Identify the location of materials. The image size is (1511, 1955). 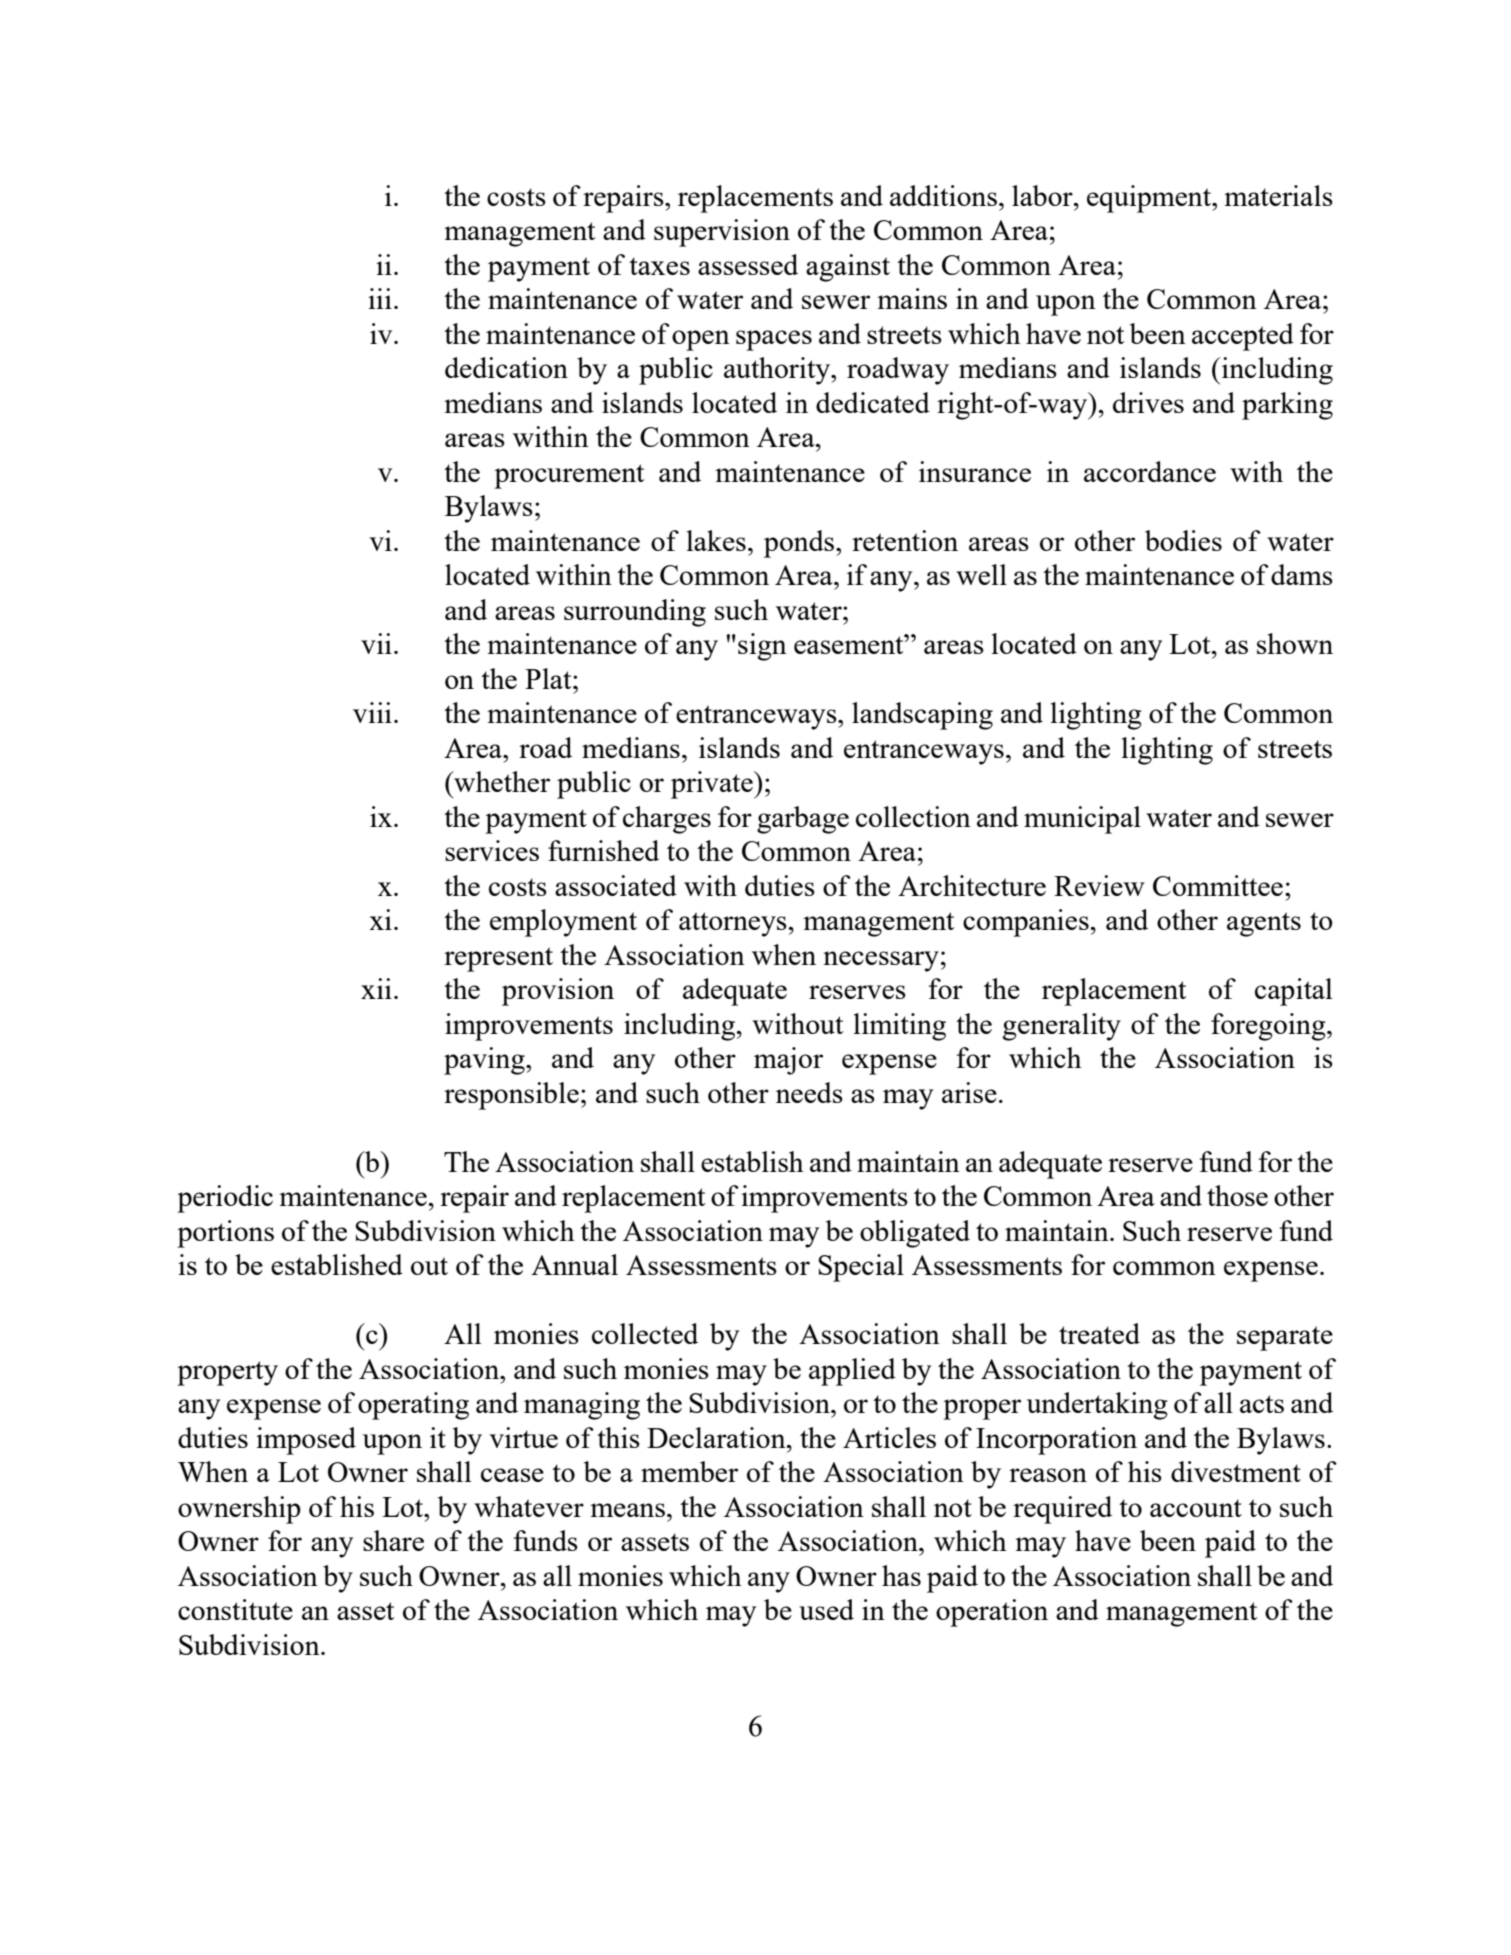
(1278, 195).
